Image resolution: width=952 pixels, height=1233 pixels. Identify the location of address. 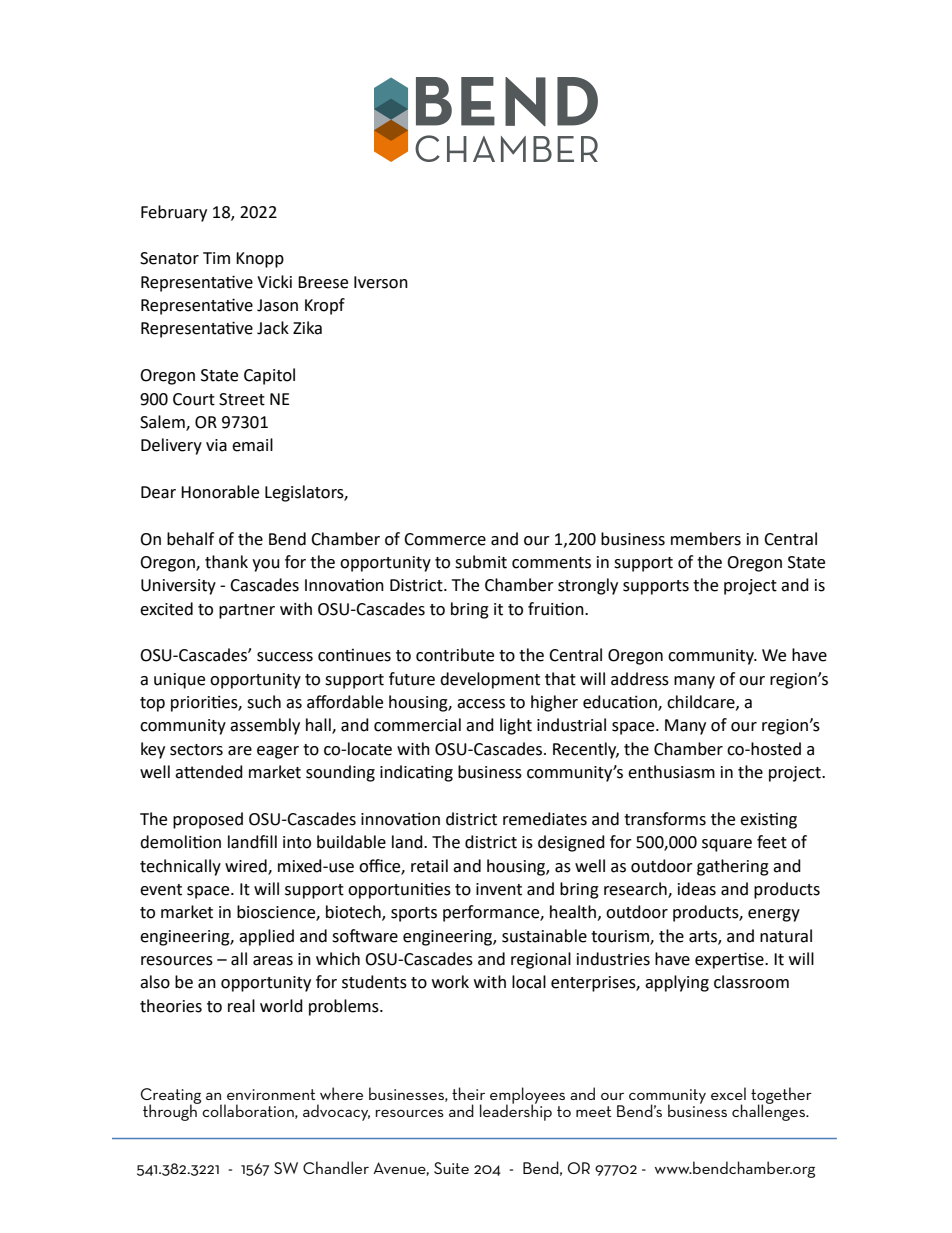
(640, 679).
